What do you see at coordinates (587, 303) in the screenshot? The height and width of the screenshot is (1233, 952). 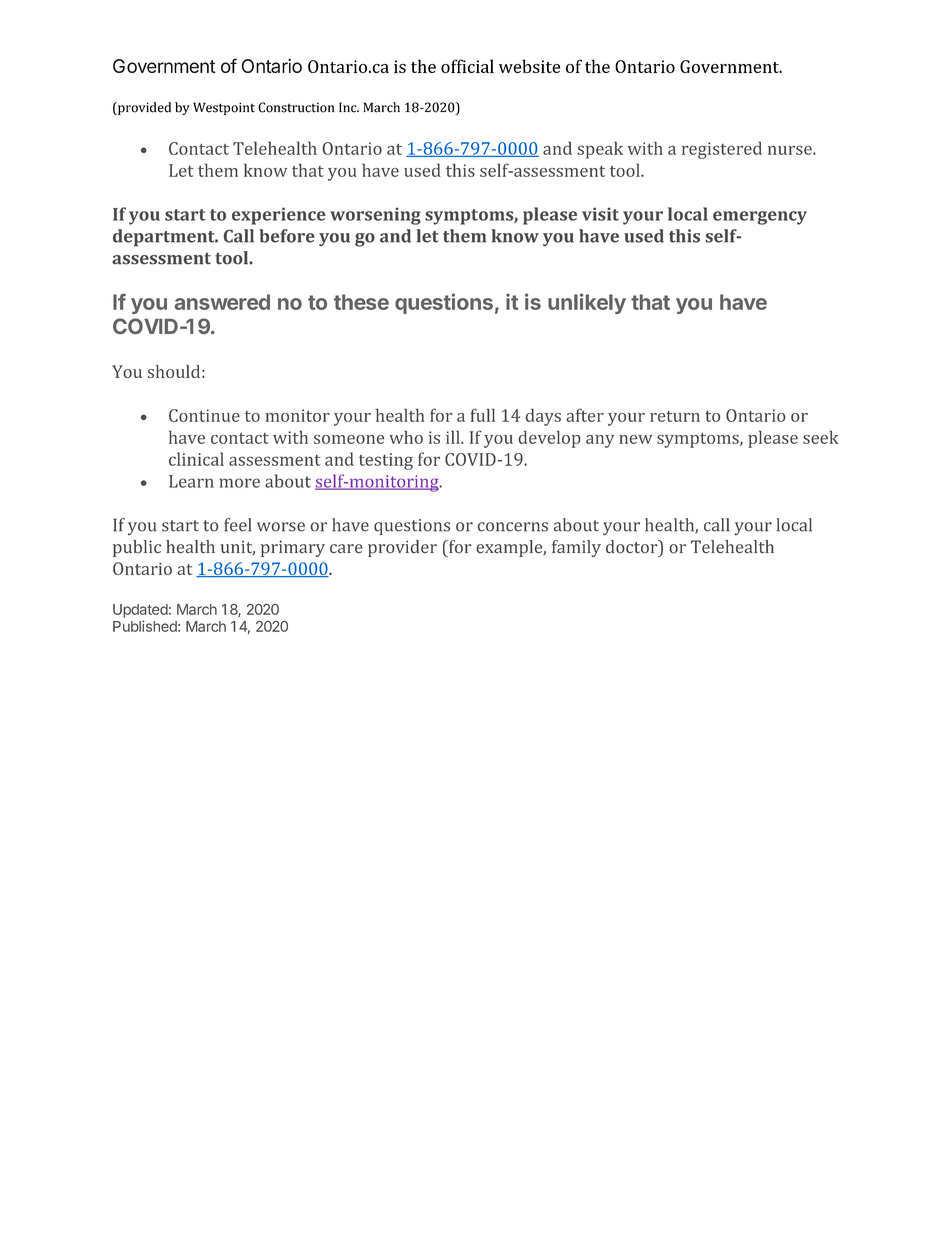 I see `unlikely` at bounding box center [587, 303].
